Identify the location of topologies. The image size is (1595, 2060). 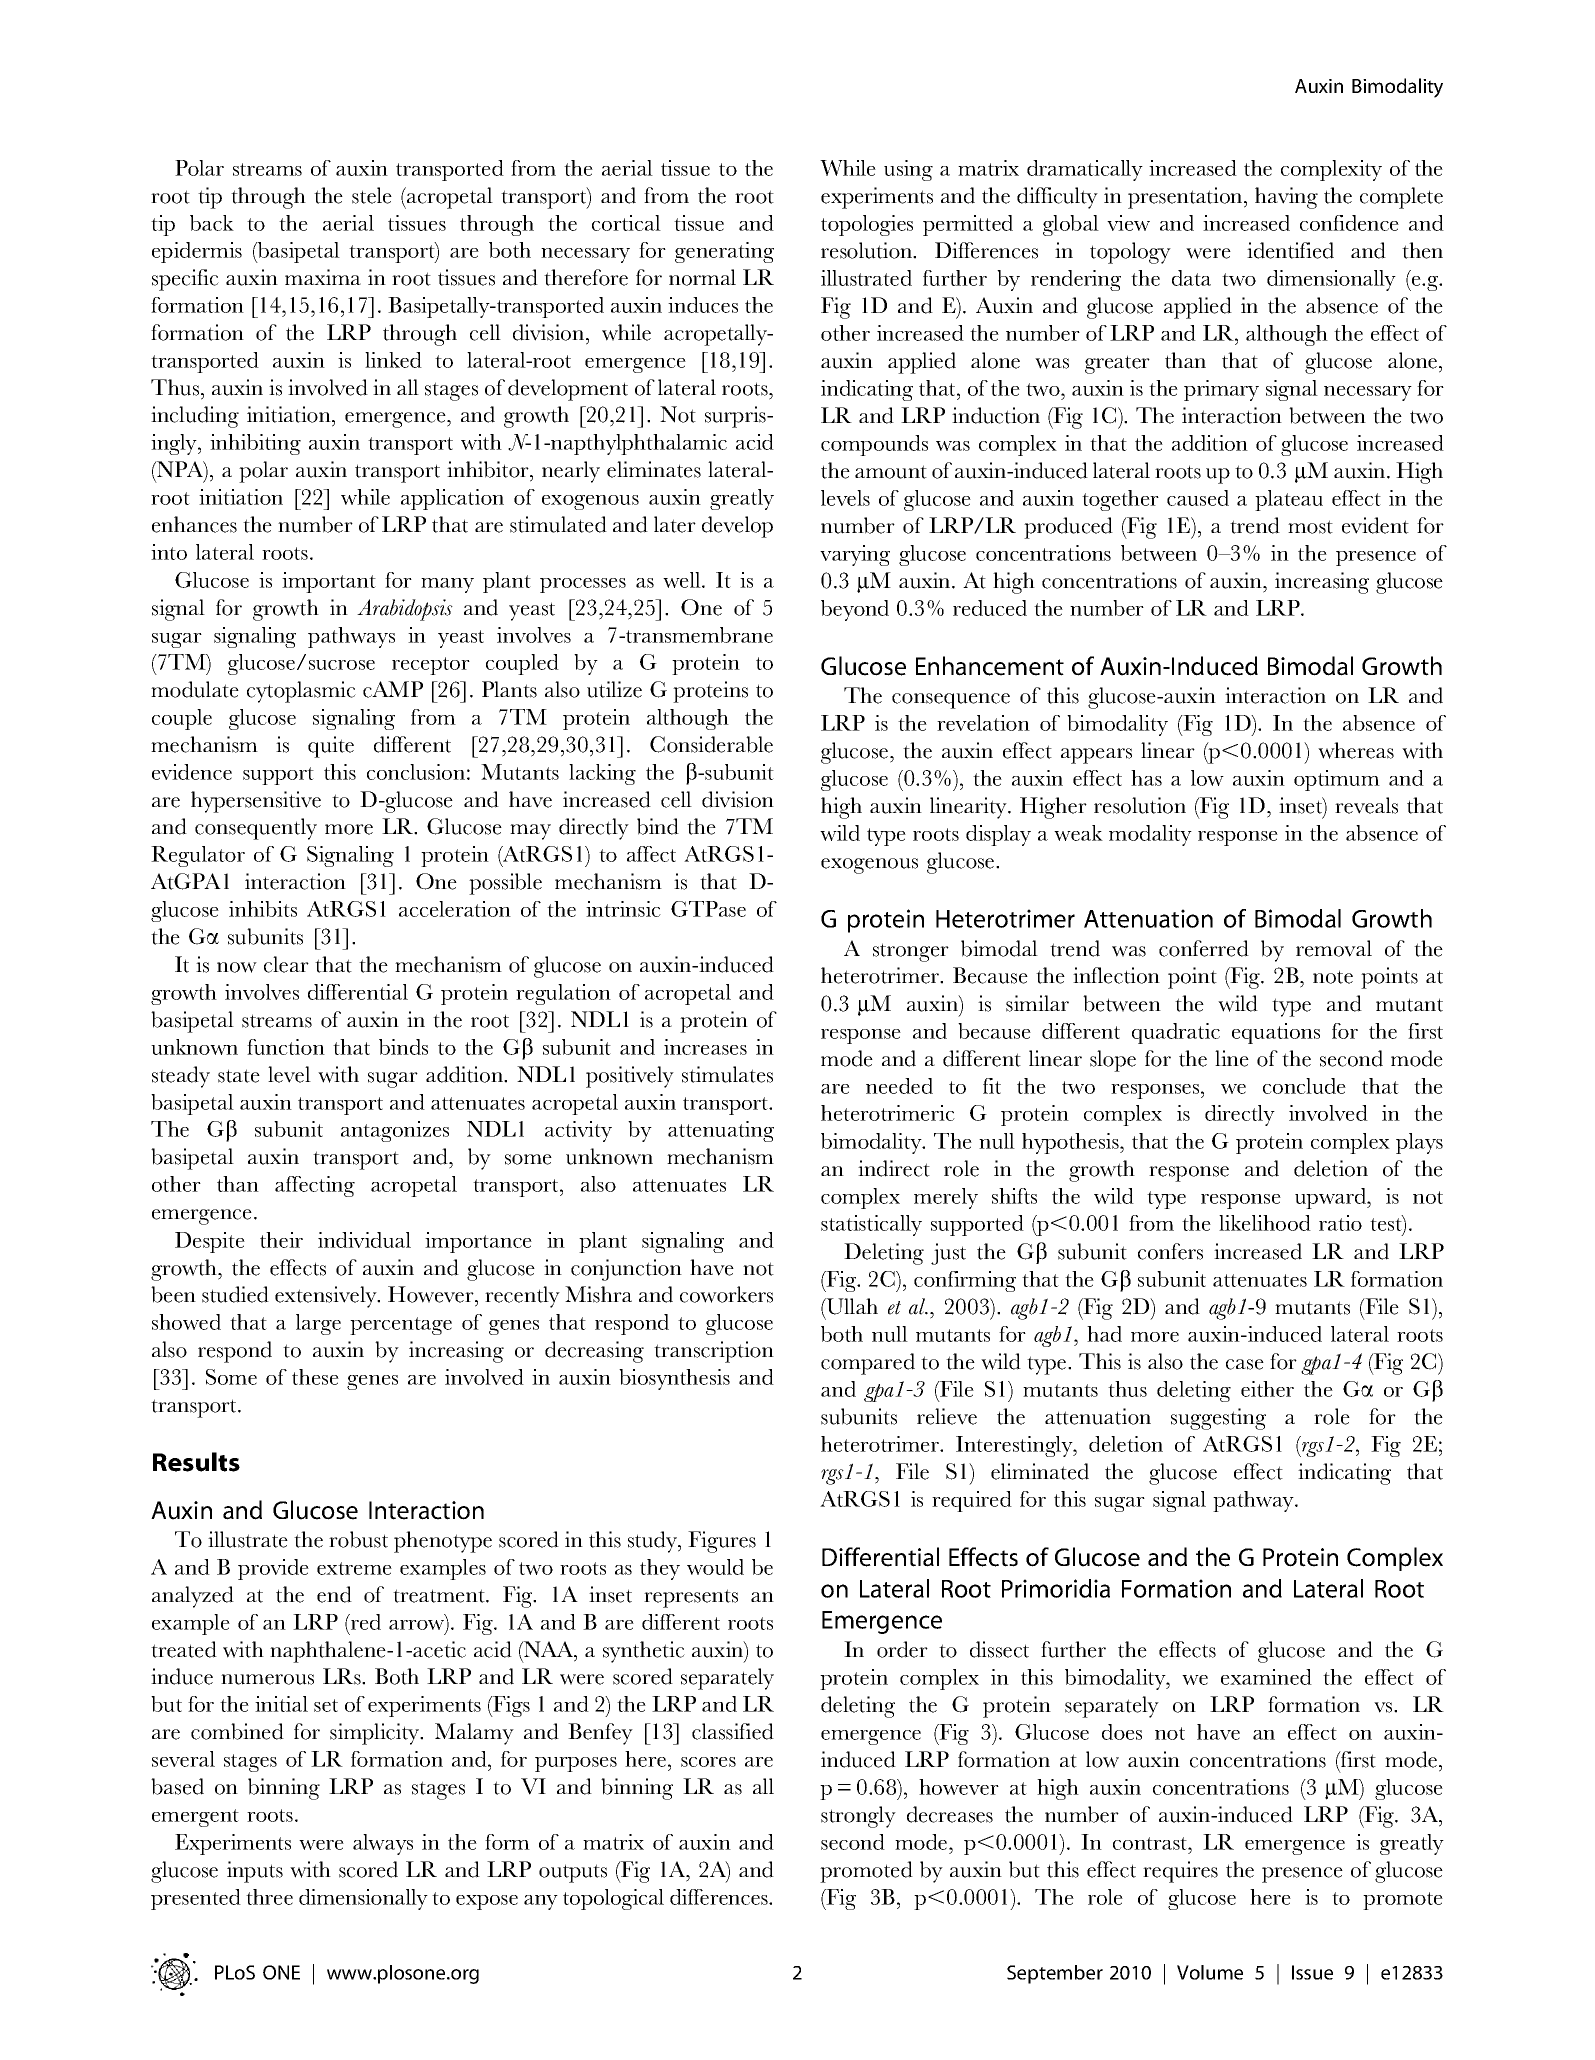
(867, 225).
